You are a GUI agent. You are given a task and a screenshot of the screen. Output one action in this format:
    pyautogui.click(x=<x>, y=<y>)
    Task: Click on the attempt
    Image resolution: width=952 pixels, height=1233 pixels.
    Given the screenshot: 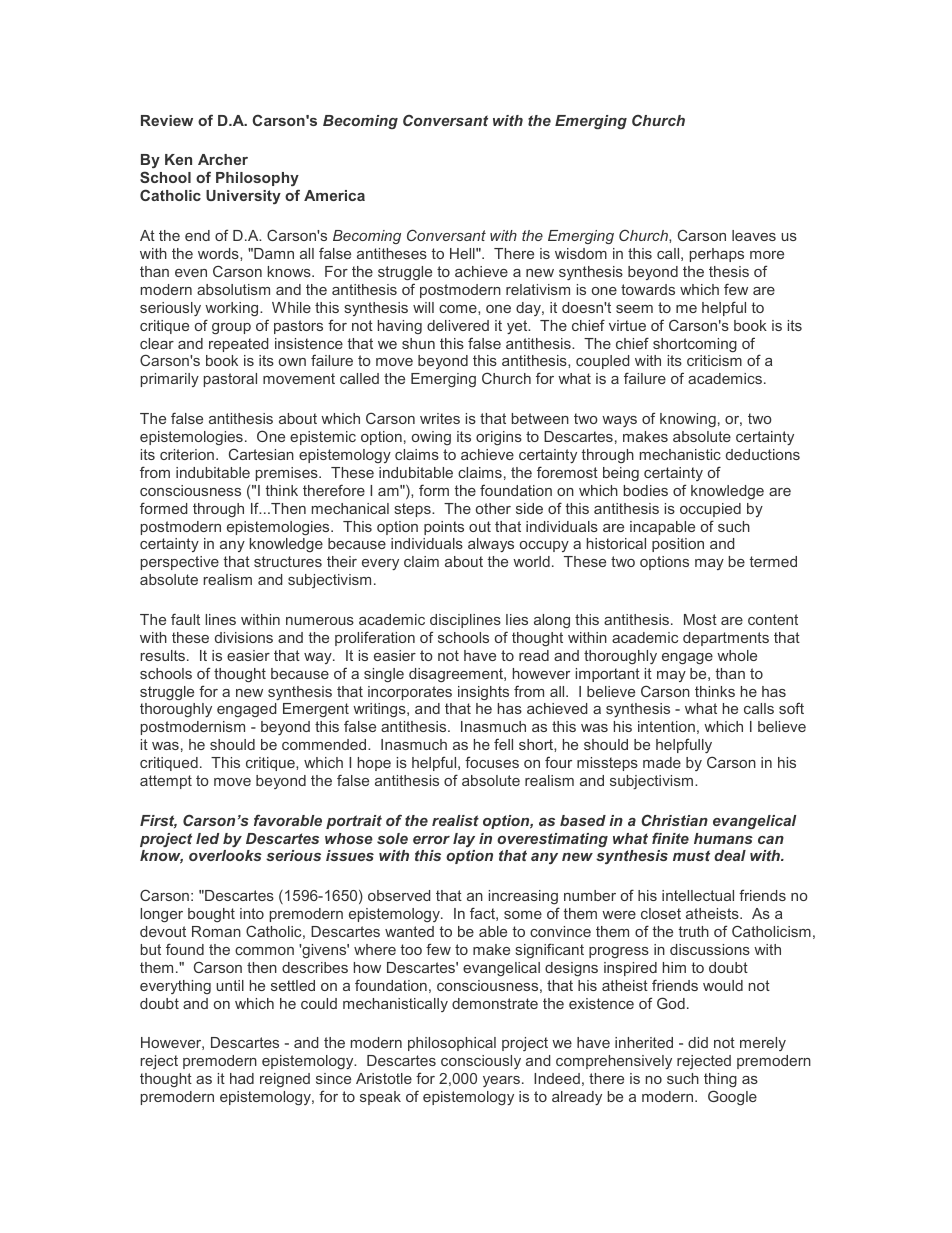 What is the action you would take?
    pyautogui.click(x=166, y=782)
